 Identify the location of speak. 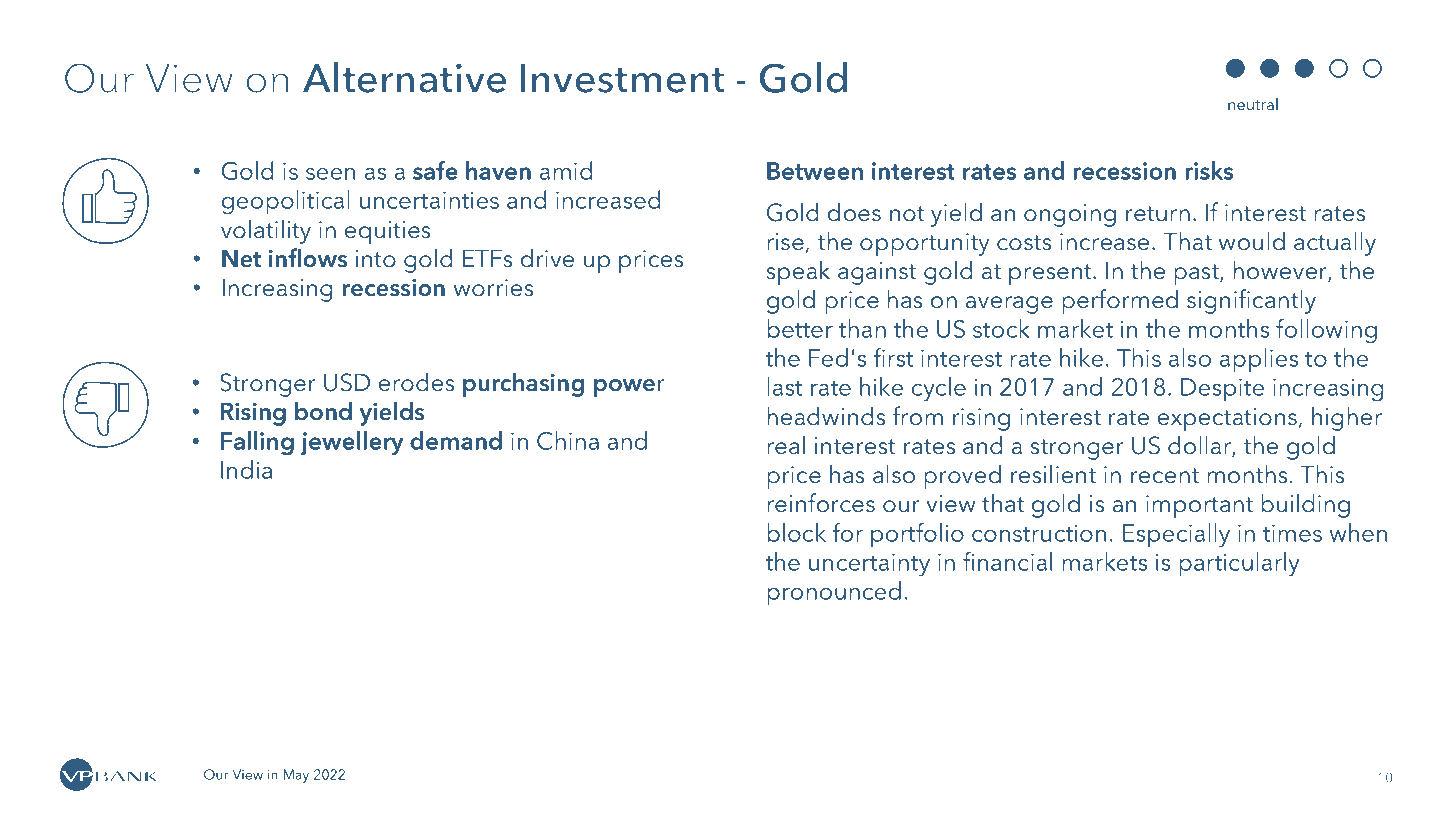
(798, 272).
